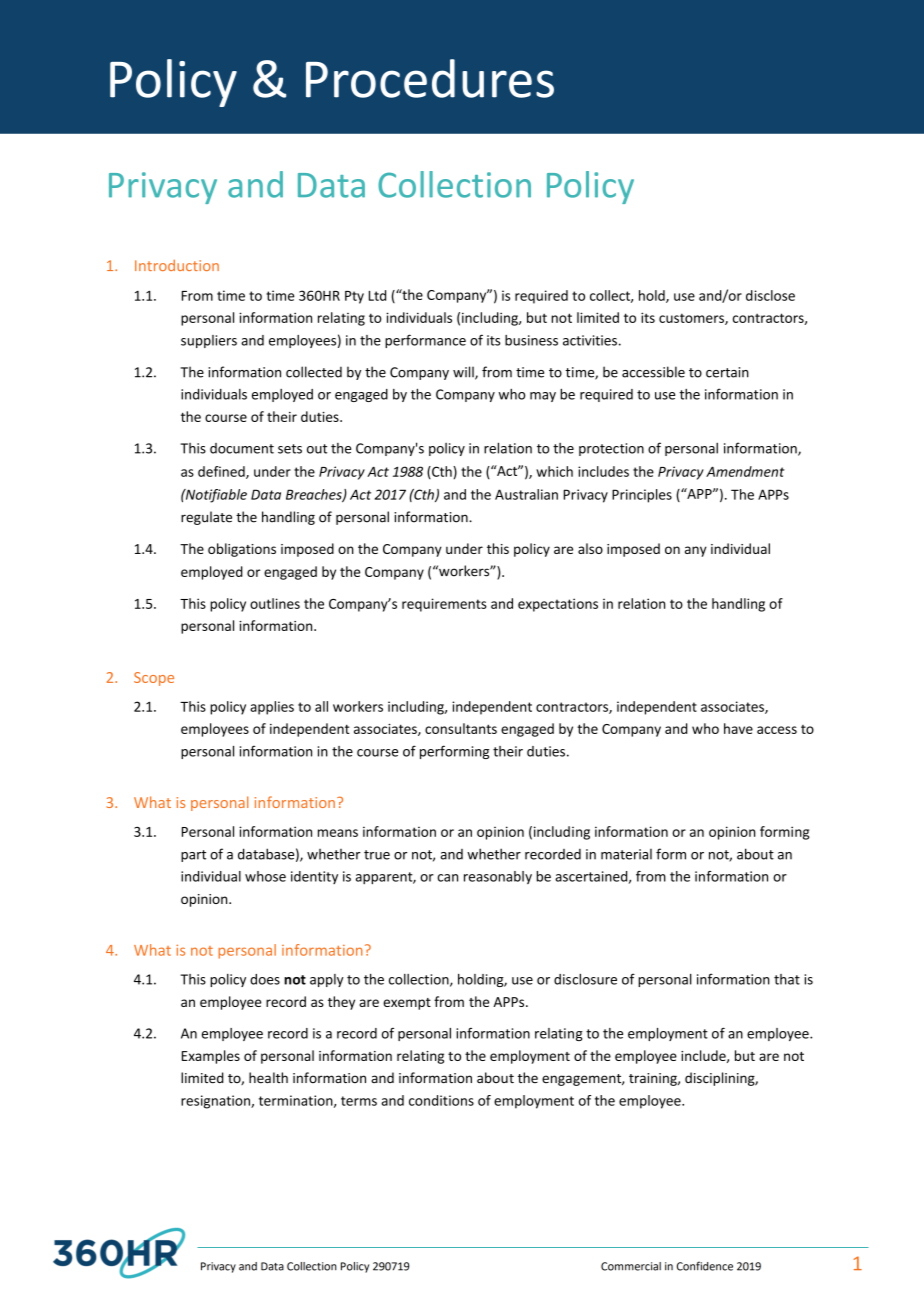 The width and height of the screenshot is (924, 1308). Describe the element at coordinates (770, 295) in the screenshot. I see `disclose` at that location.
